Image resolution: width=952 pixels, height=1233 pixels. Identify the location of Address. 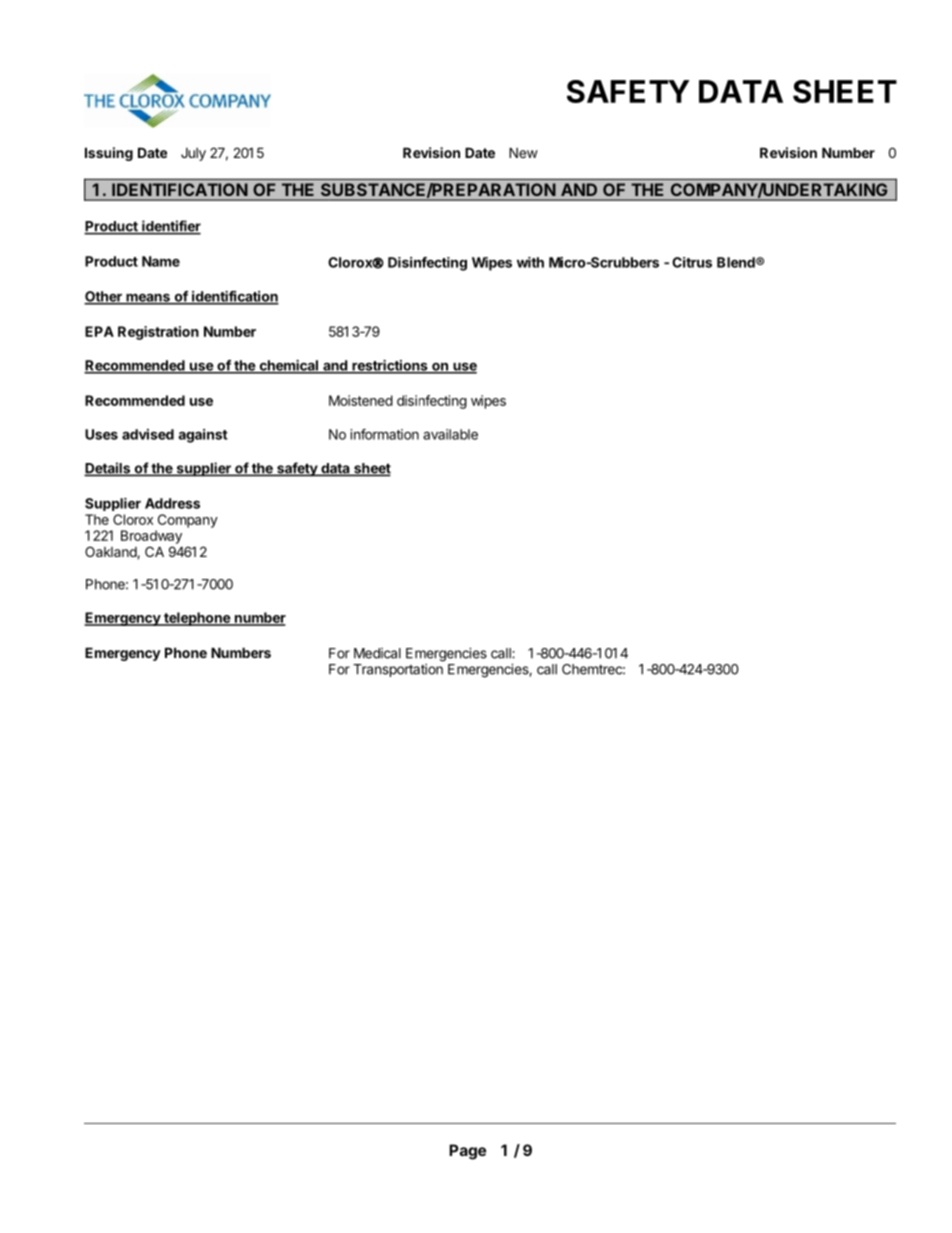
(172, 503).
